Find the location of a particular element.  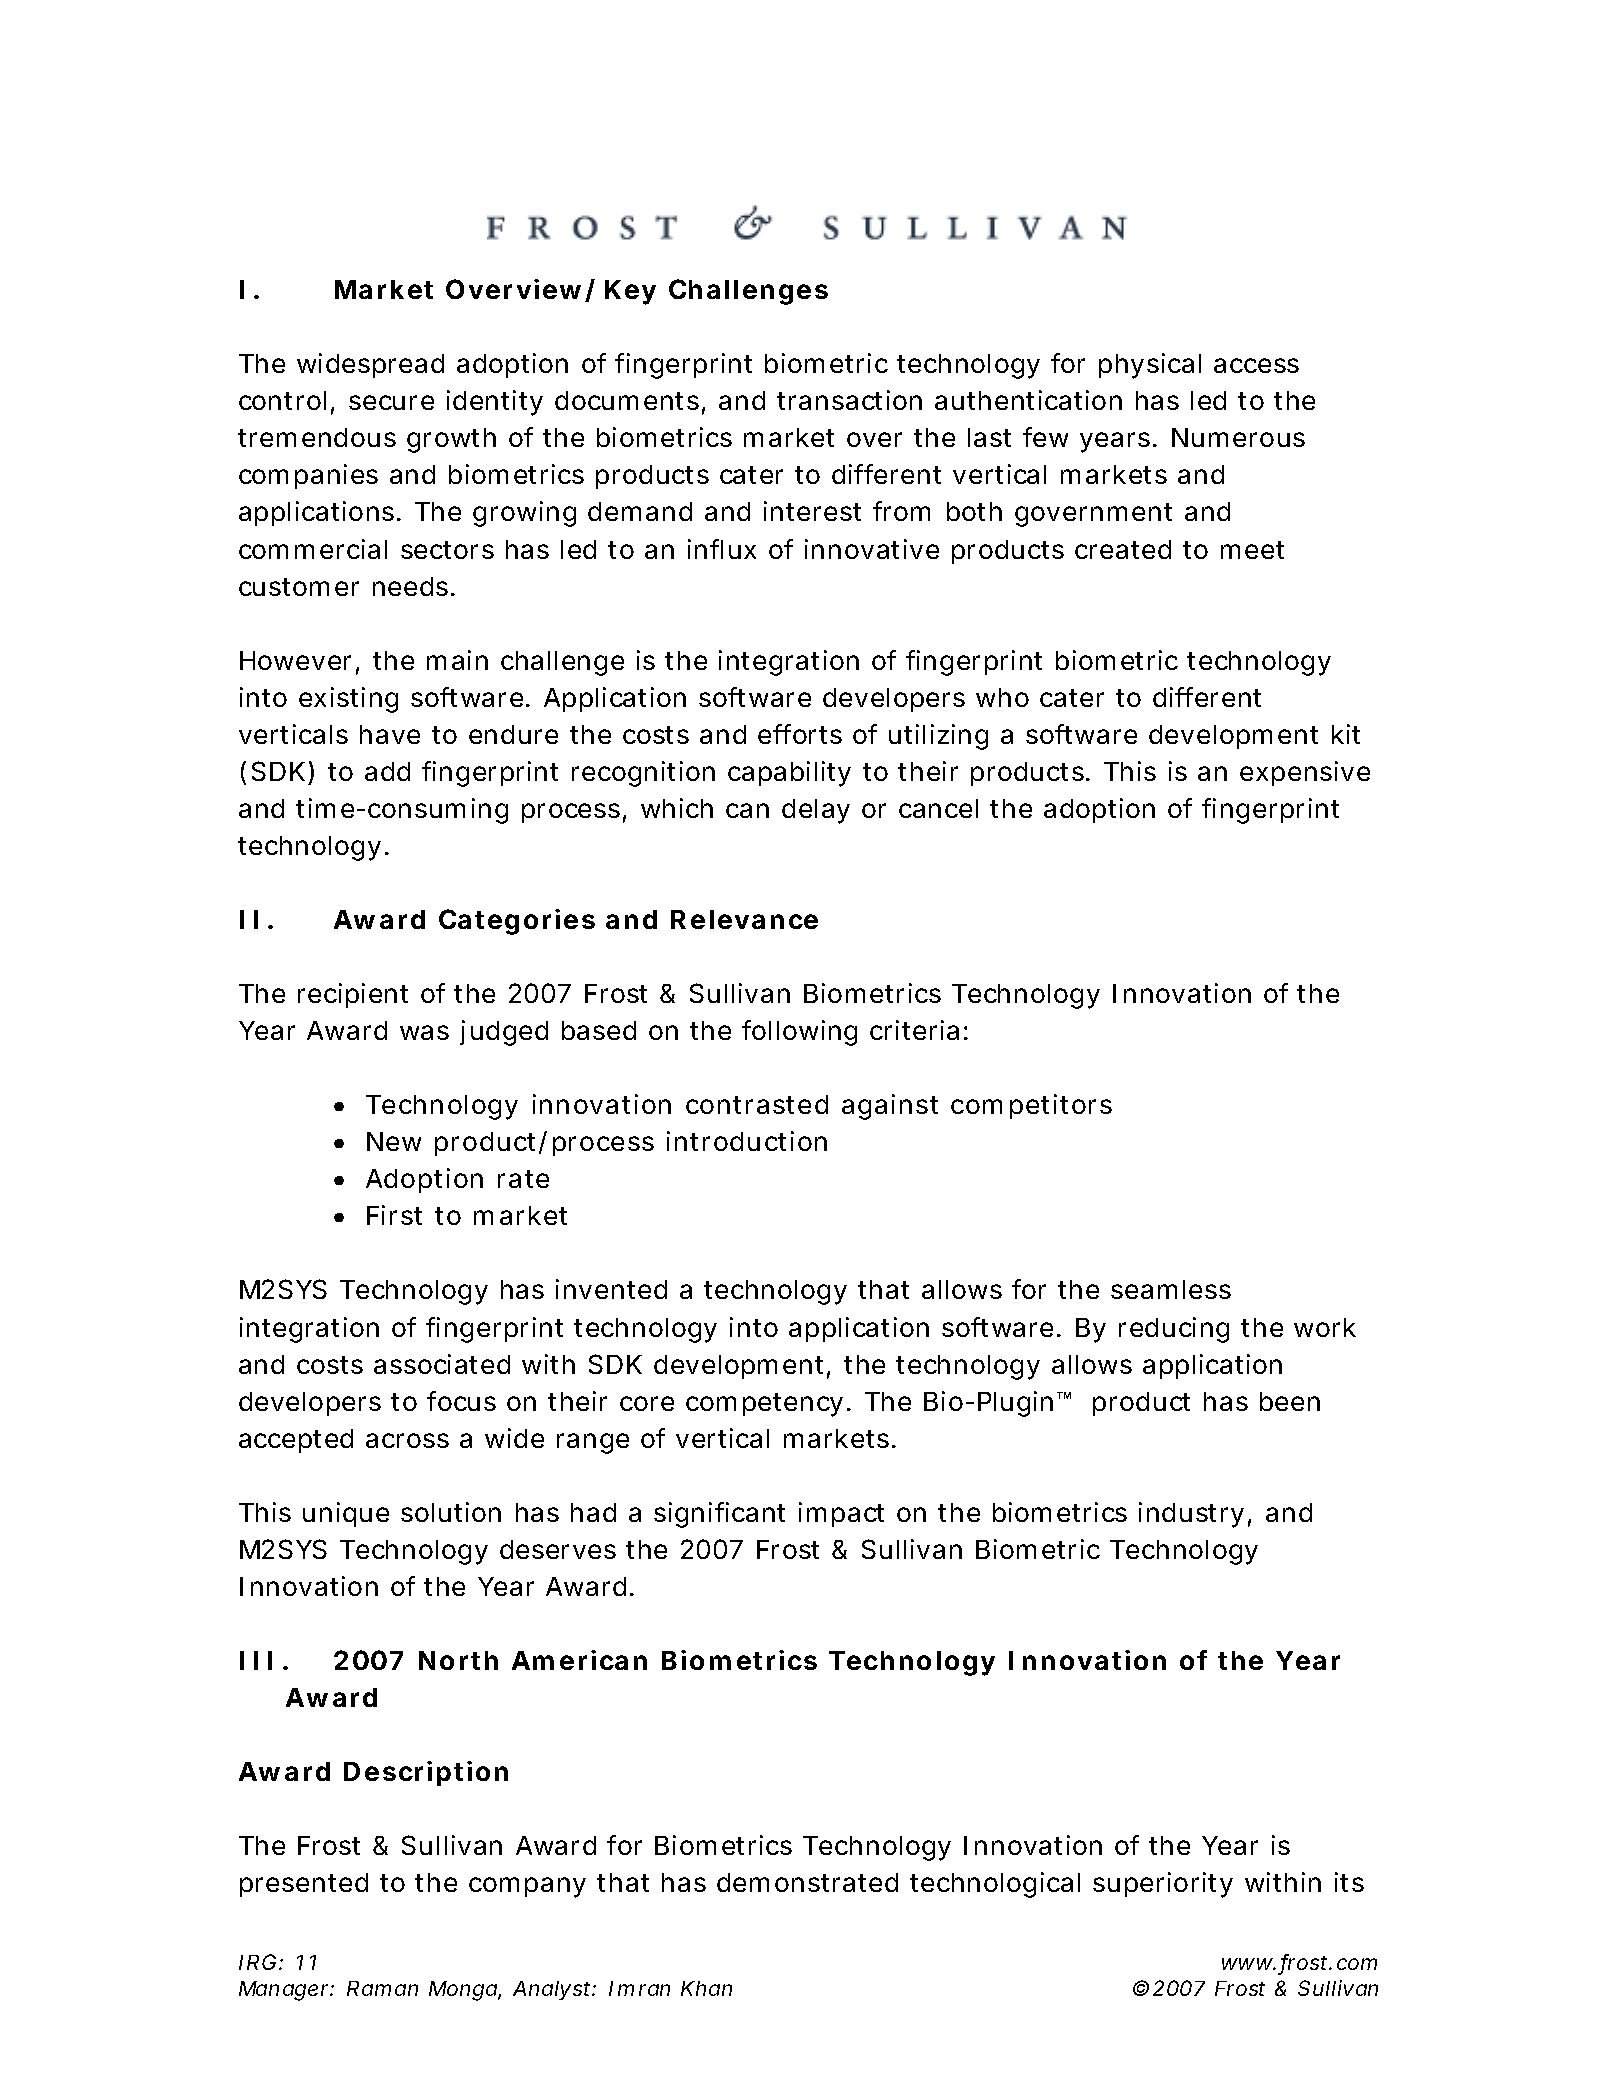

superiority is located at coordinates (1163, 1885).
